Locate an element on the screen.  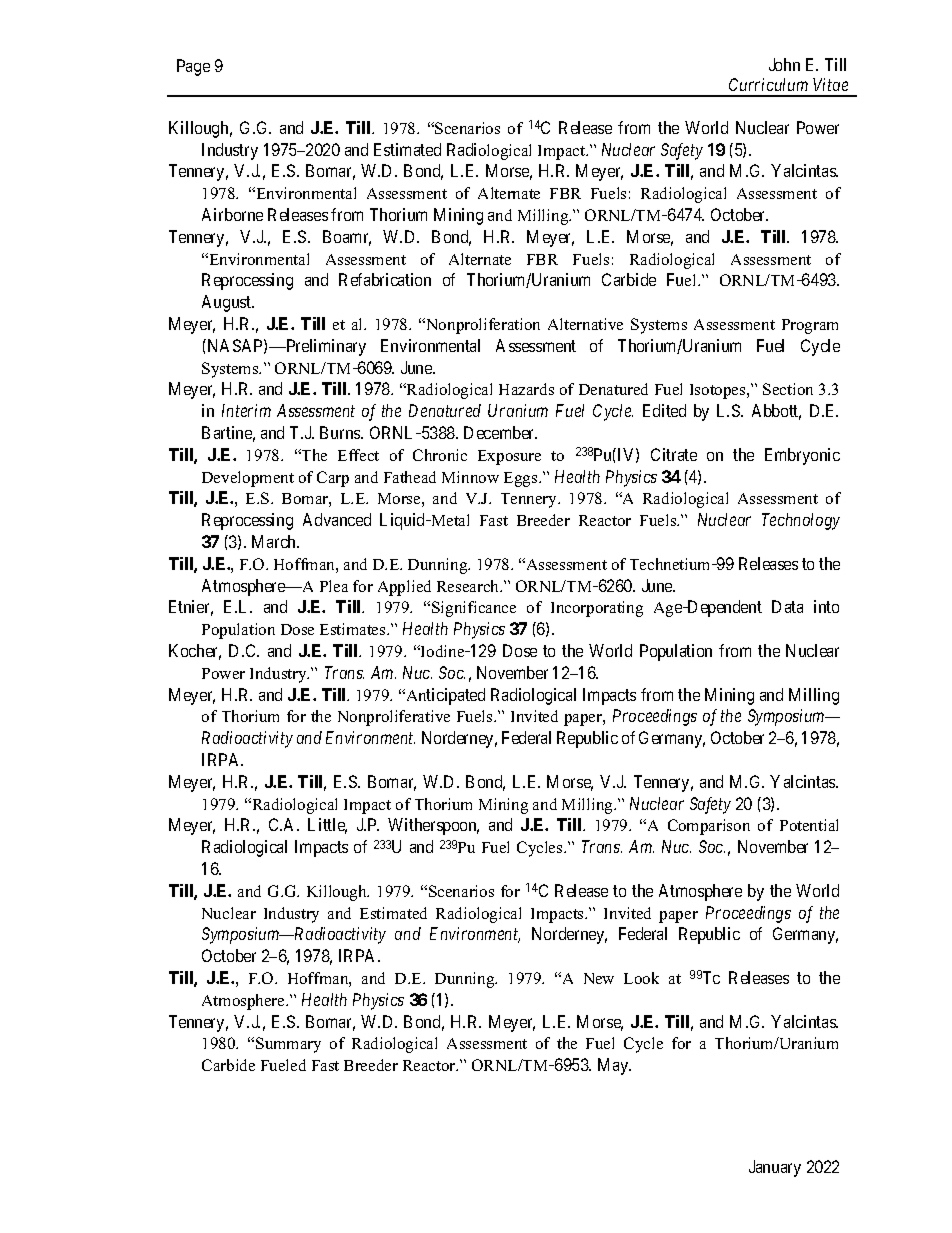
Data is located at coordinates (787, 606).
